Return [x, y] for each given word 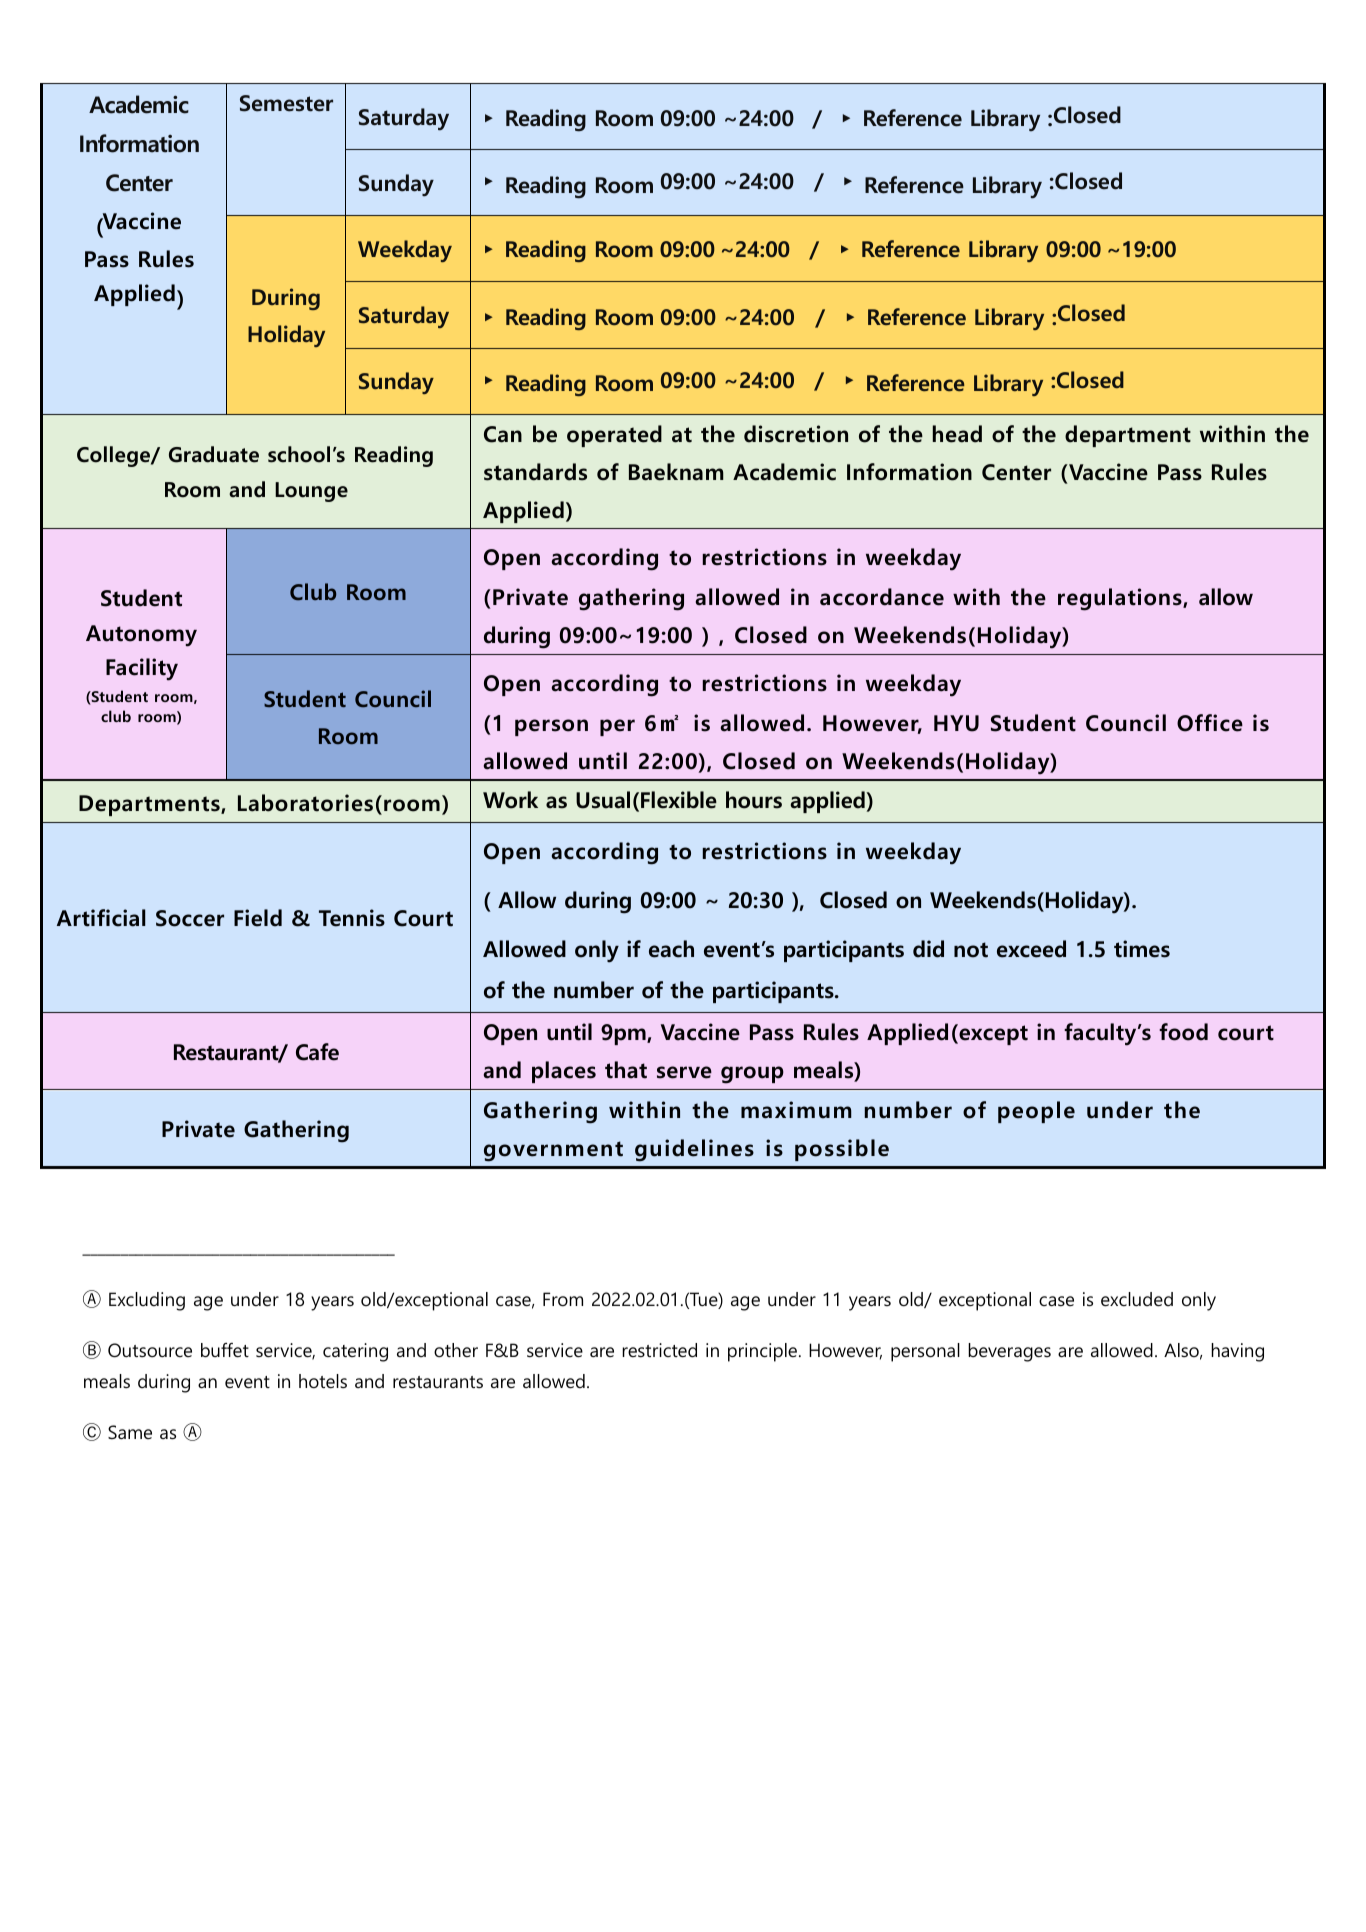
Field [258, 918]
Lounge [311, 492]
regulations [1121, 599]
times [1142, 949]
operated [614, 436]
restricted [659, 1350]
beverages [1009, 1352]
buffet [225, 1350]
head [957, 434]
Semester [286, 103]
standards [535, 472]
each [671, 949]
